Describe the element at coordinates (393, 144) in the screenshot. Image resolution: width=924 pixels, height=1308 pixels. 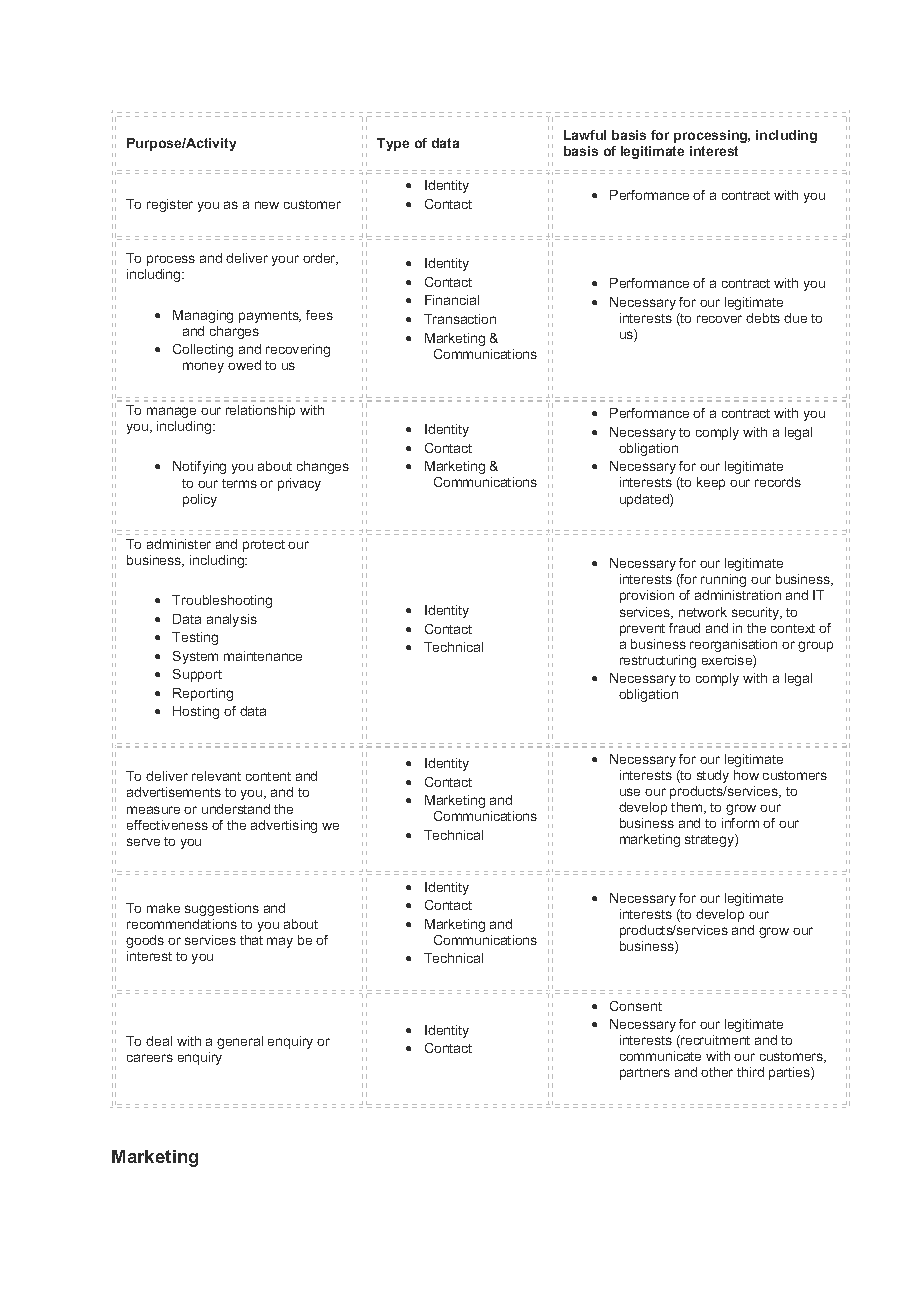
I see `Type` at that location.
